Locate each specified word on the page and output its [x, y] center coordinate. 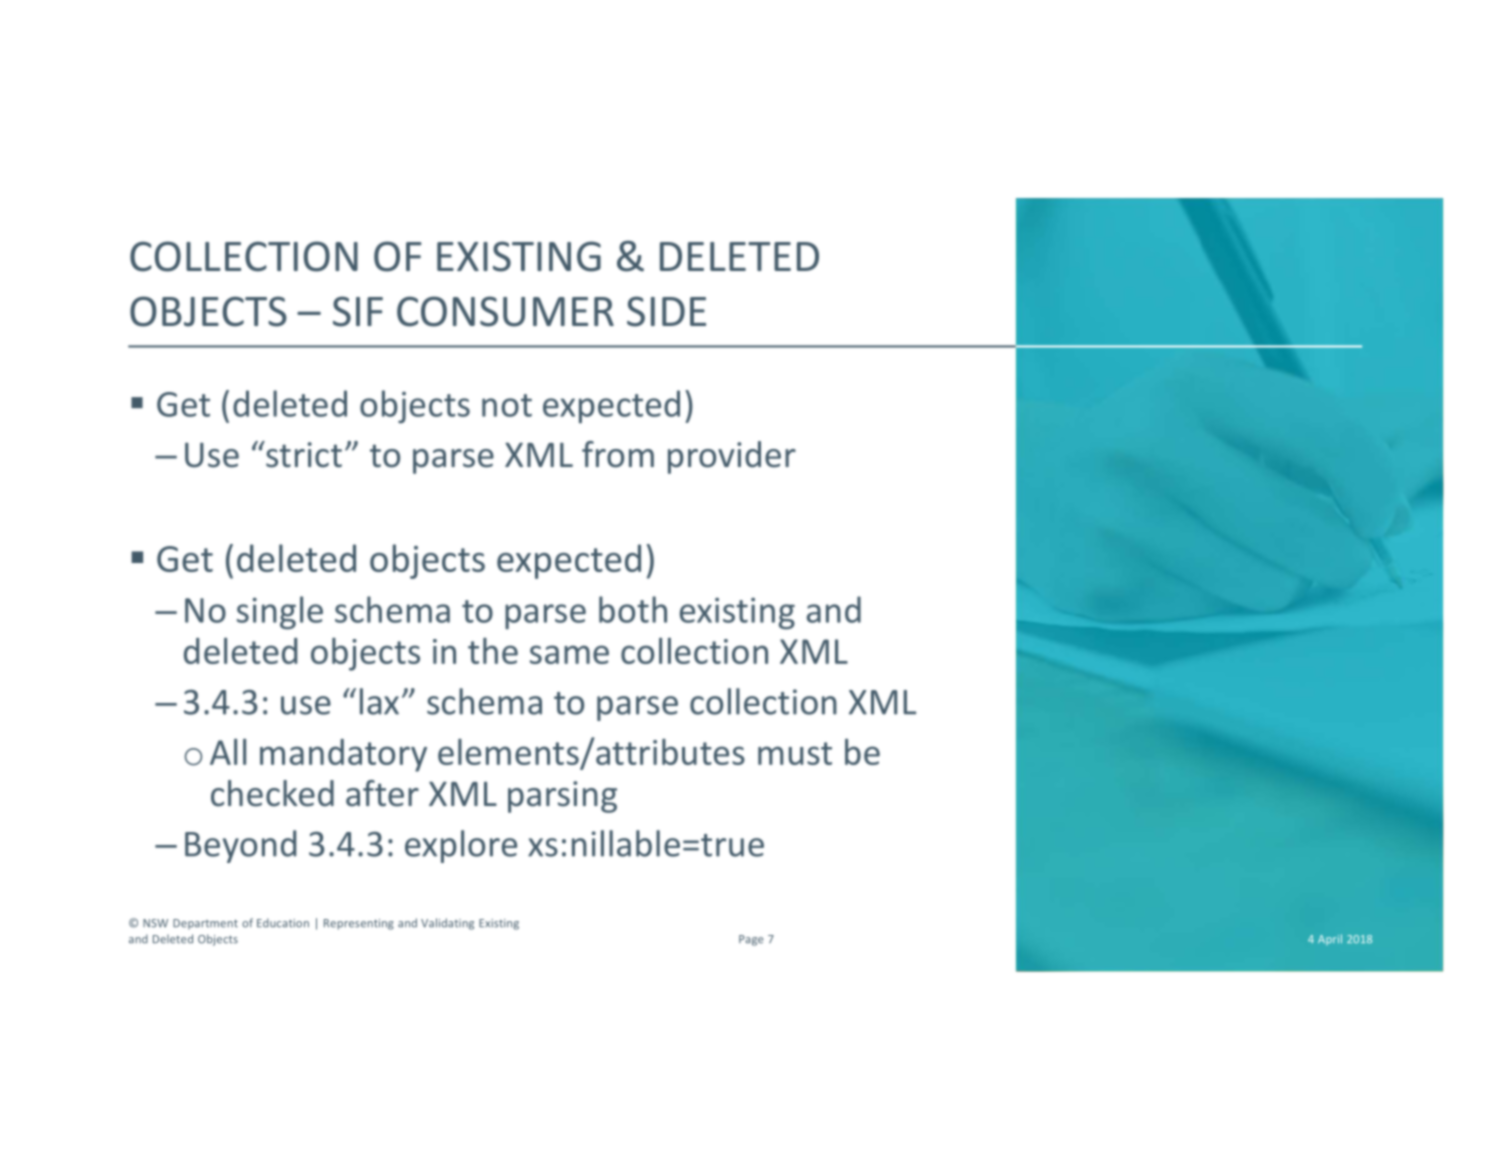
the [493, 651]
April [1330, 939]
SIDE [666, 311]
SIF [358, 311]
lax [379, 701]
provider [732, 457]
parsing [562, 797]
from [618, 454]
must [795, 753]
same [569, 654]
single [280, 613]
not [507, 405]
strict [303, 454]
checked [272, 793]
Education [283, 923]
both [633, 609]
